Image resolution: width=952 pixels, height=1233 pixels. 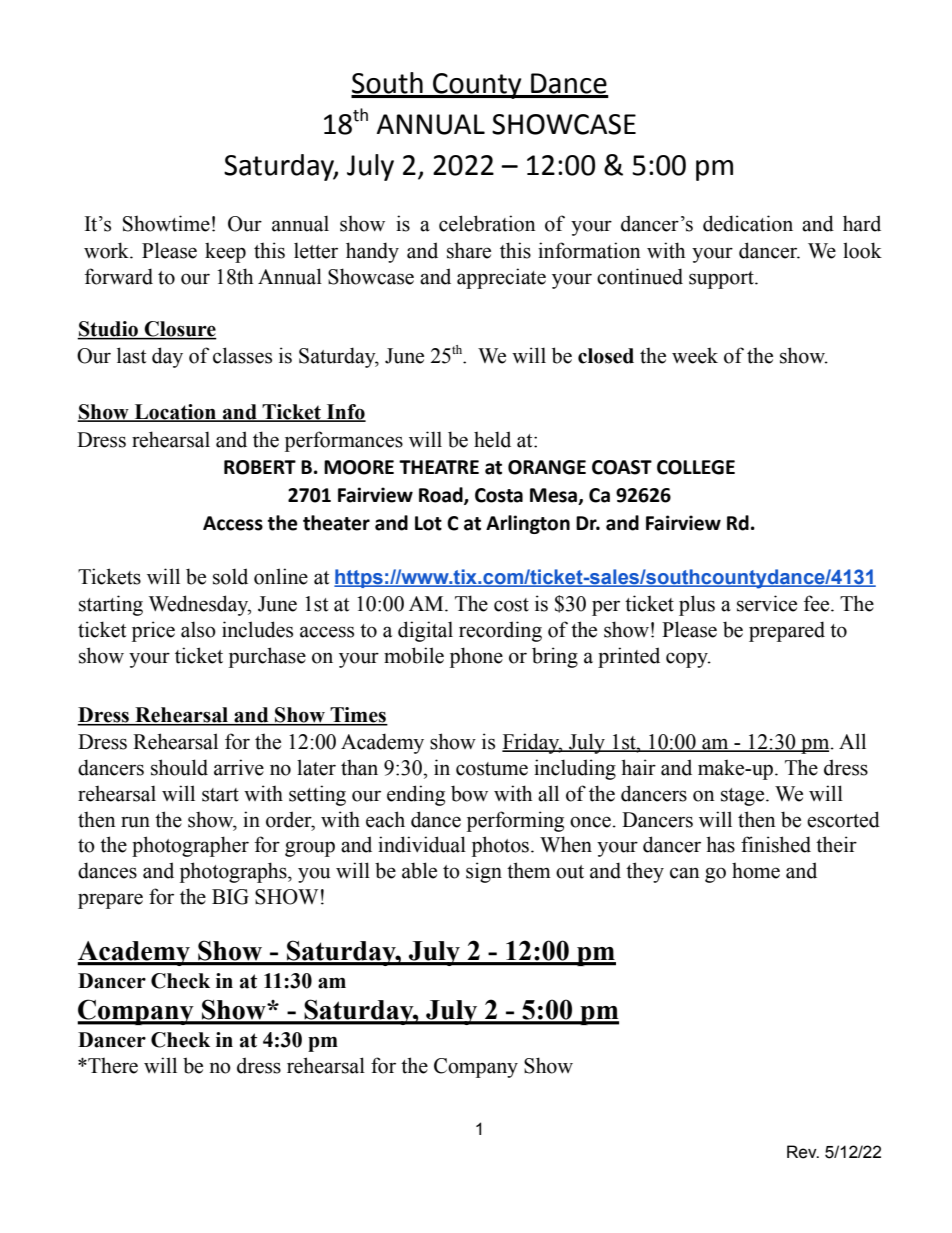 What do you see at coordinates (476, 657) in the screenshot?
I see `phone` at bounding box center [476, 657].
